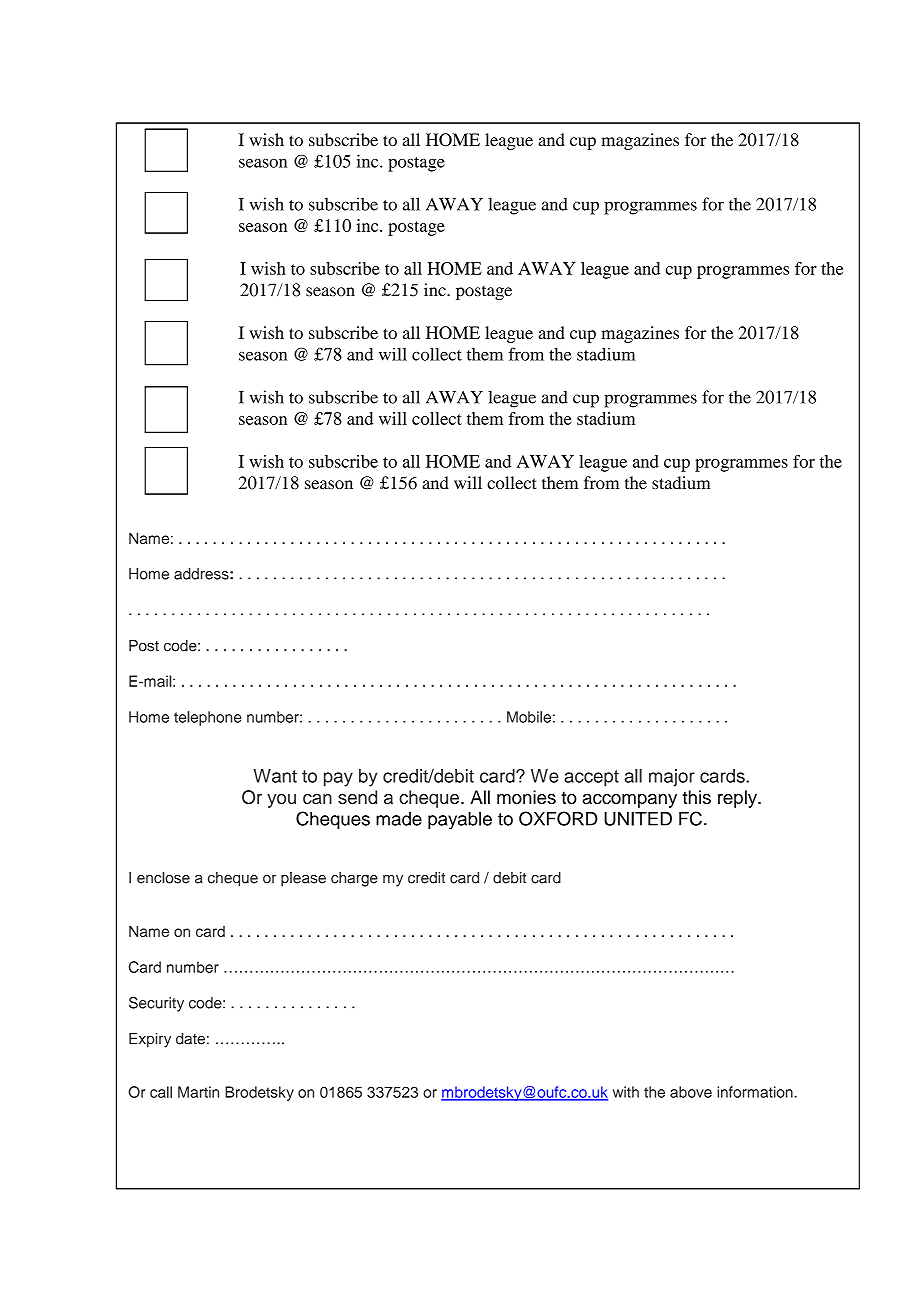 The height and width of the image is (1308, 924). Describe the element at coordinates (638, 819) in the image. I see `UNITED` at that location.
